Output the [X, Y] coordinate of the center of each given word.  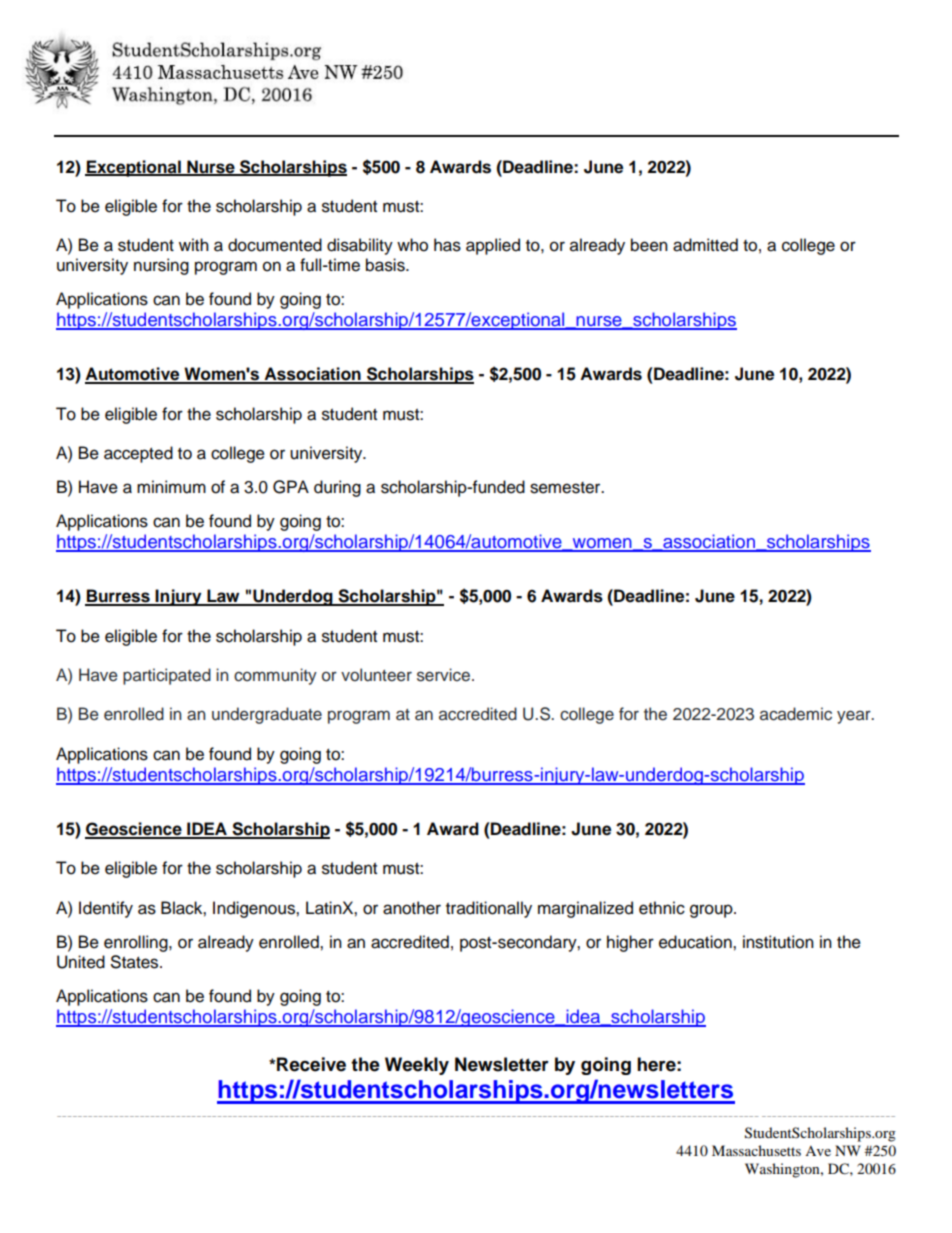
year [855, 717]
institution [778, 942]
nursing [161, 266]
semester [566, 488]
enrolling [137, 943]
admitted [705, 245]
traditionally [489, 909]
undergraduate [267, 715]
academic [796, 714]
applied [493, 246]
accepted [138, 454]
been [649, 245]
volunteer [376, 675]
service [445, 675]
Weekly [417, 1066]
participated [167, 676]
